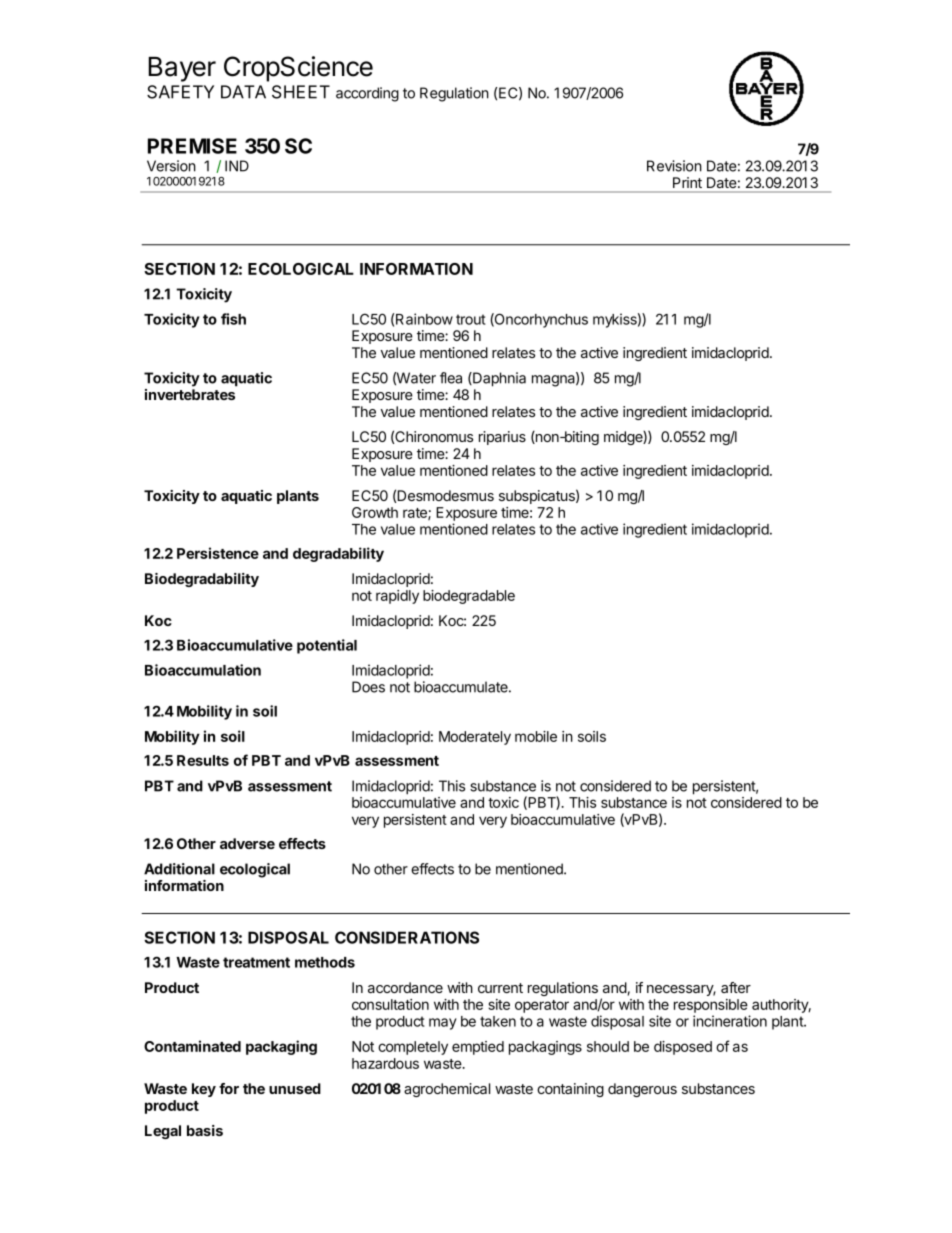  Describe the element at coordinates (204, 1090) in the screenshot. I see `key` at that location.
